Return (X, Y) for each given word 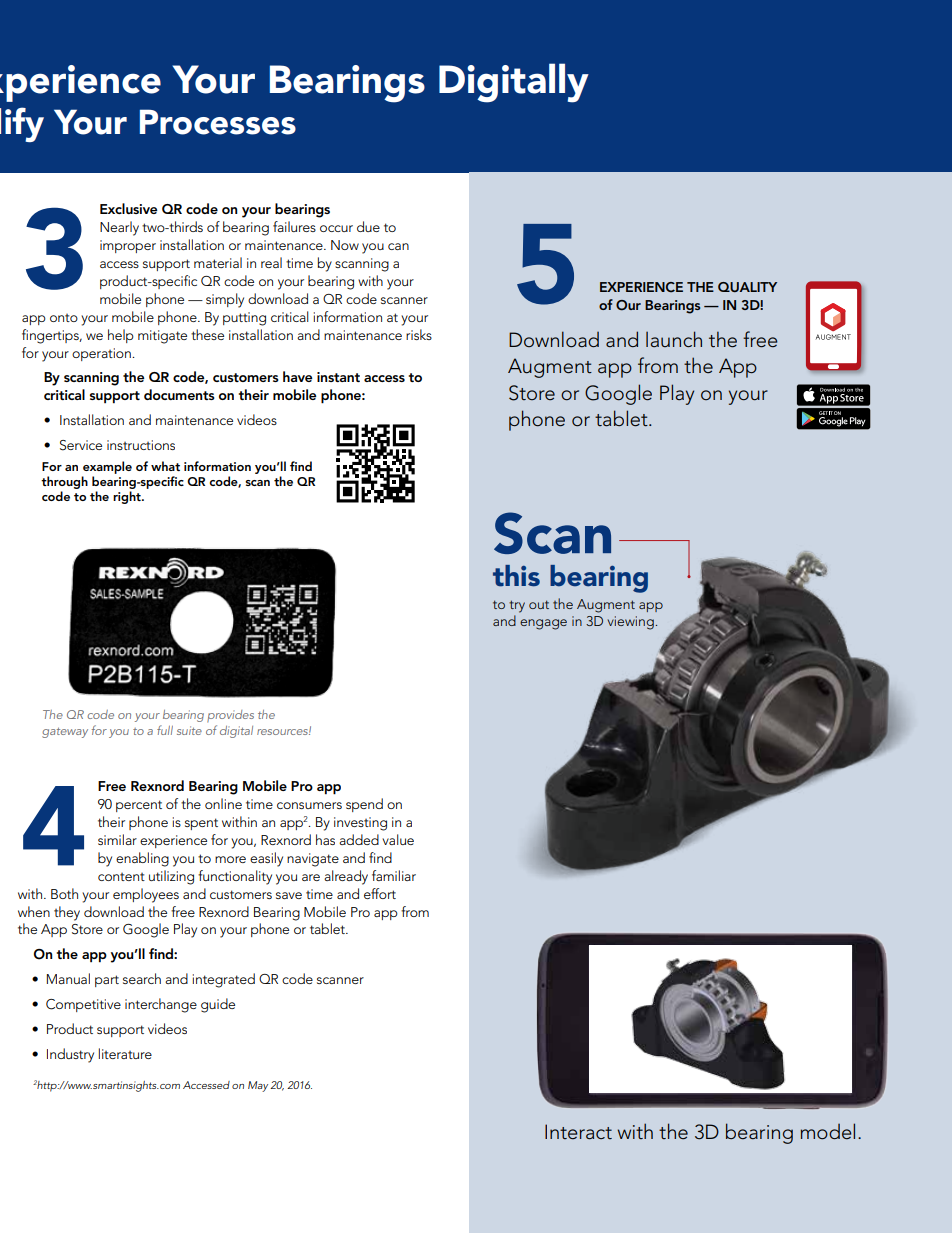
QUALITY (747, 287)
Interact (578, 1132)
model (827, 1131)
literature (125, 1053)
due (368, 226)
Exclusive (128, 208)
